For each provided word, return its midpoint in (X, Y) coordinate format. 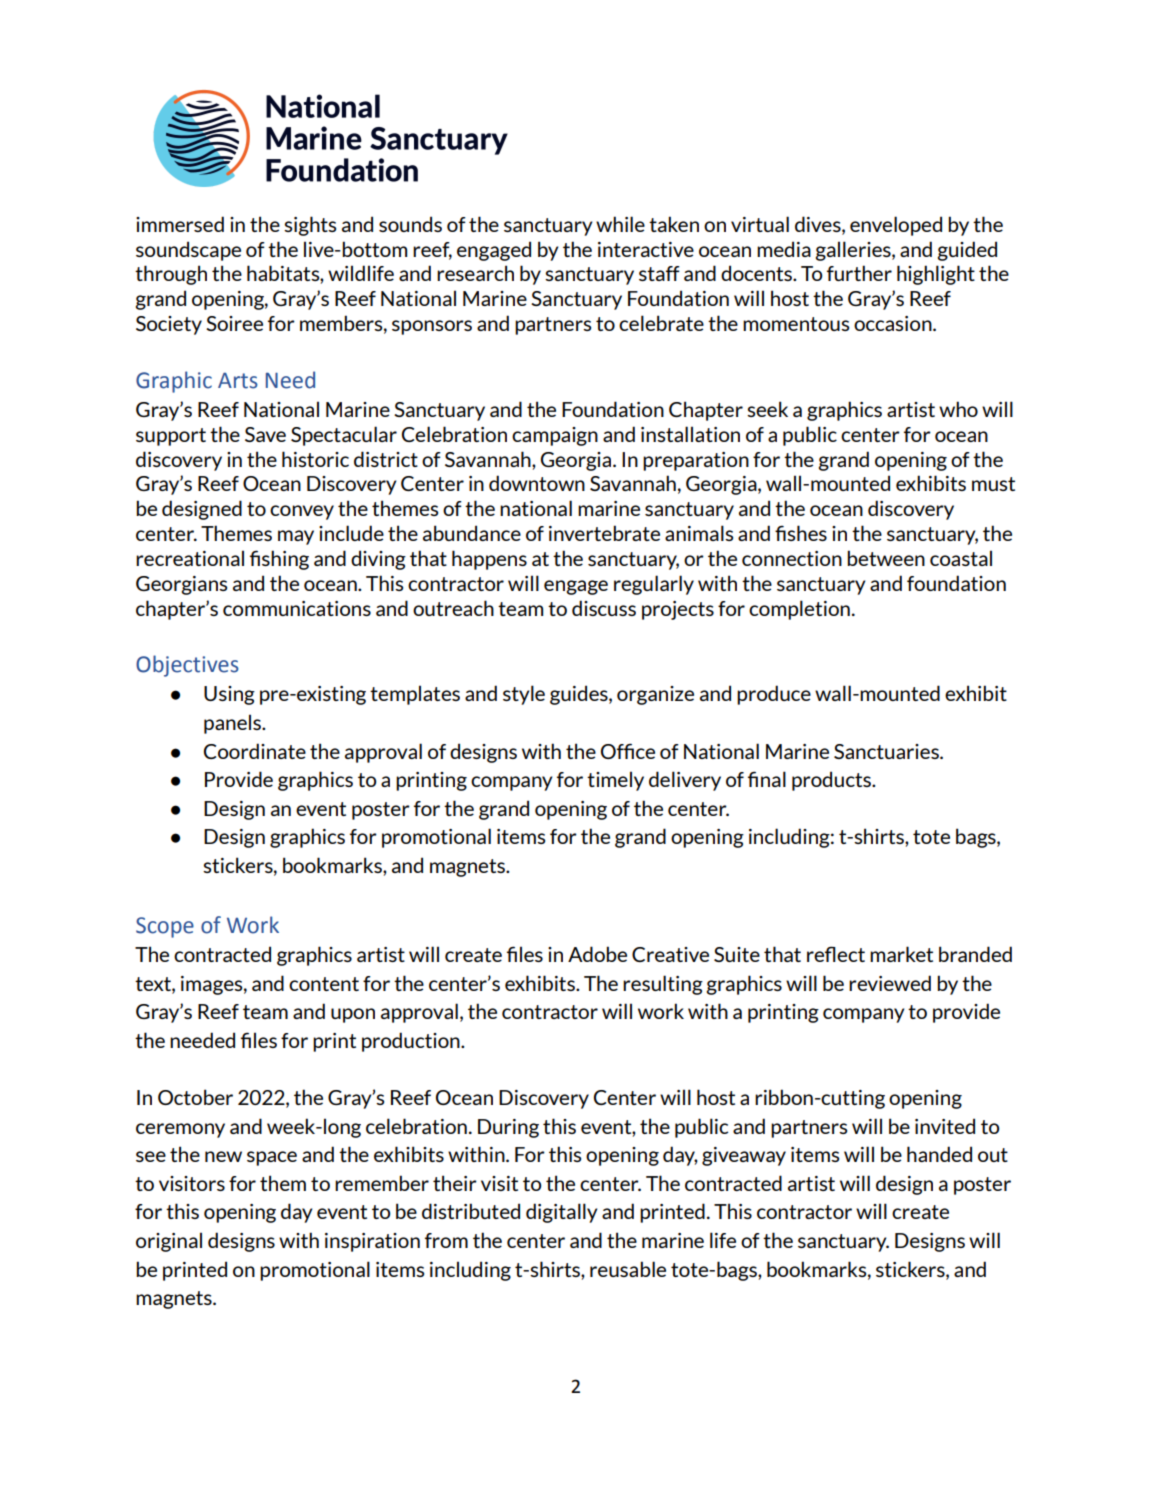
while (620, 224)
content (324, 984)
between (886, 558)
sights (310, 226)
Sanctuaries (887, 751)
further (859, 273)
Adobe (597, 954)
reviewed (890, 983)
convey (302, 512)
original (169, 1242)
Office (628, 751)
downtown (537, 483)
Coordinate (255, 751)
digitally (562, 1213)
